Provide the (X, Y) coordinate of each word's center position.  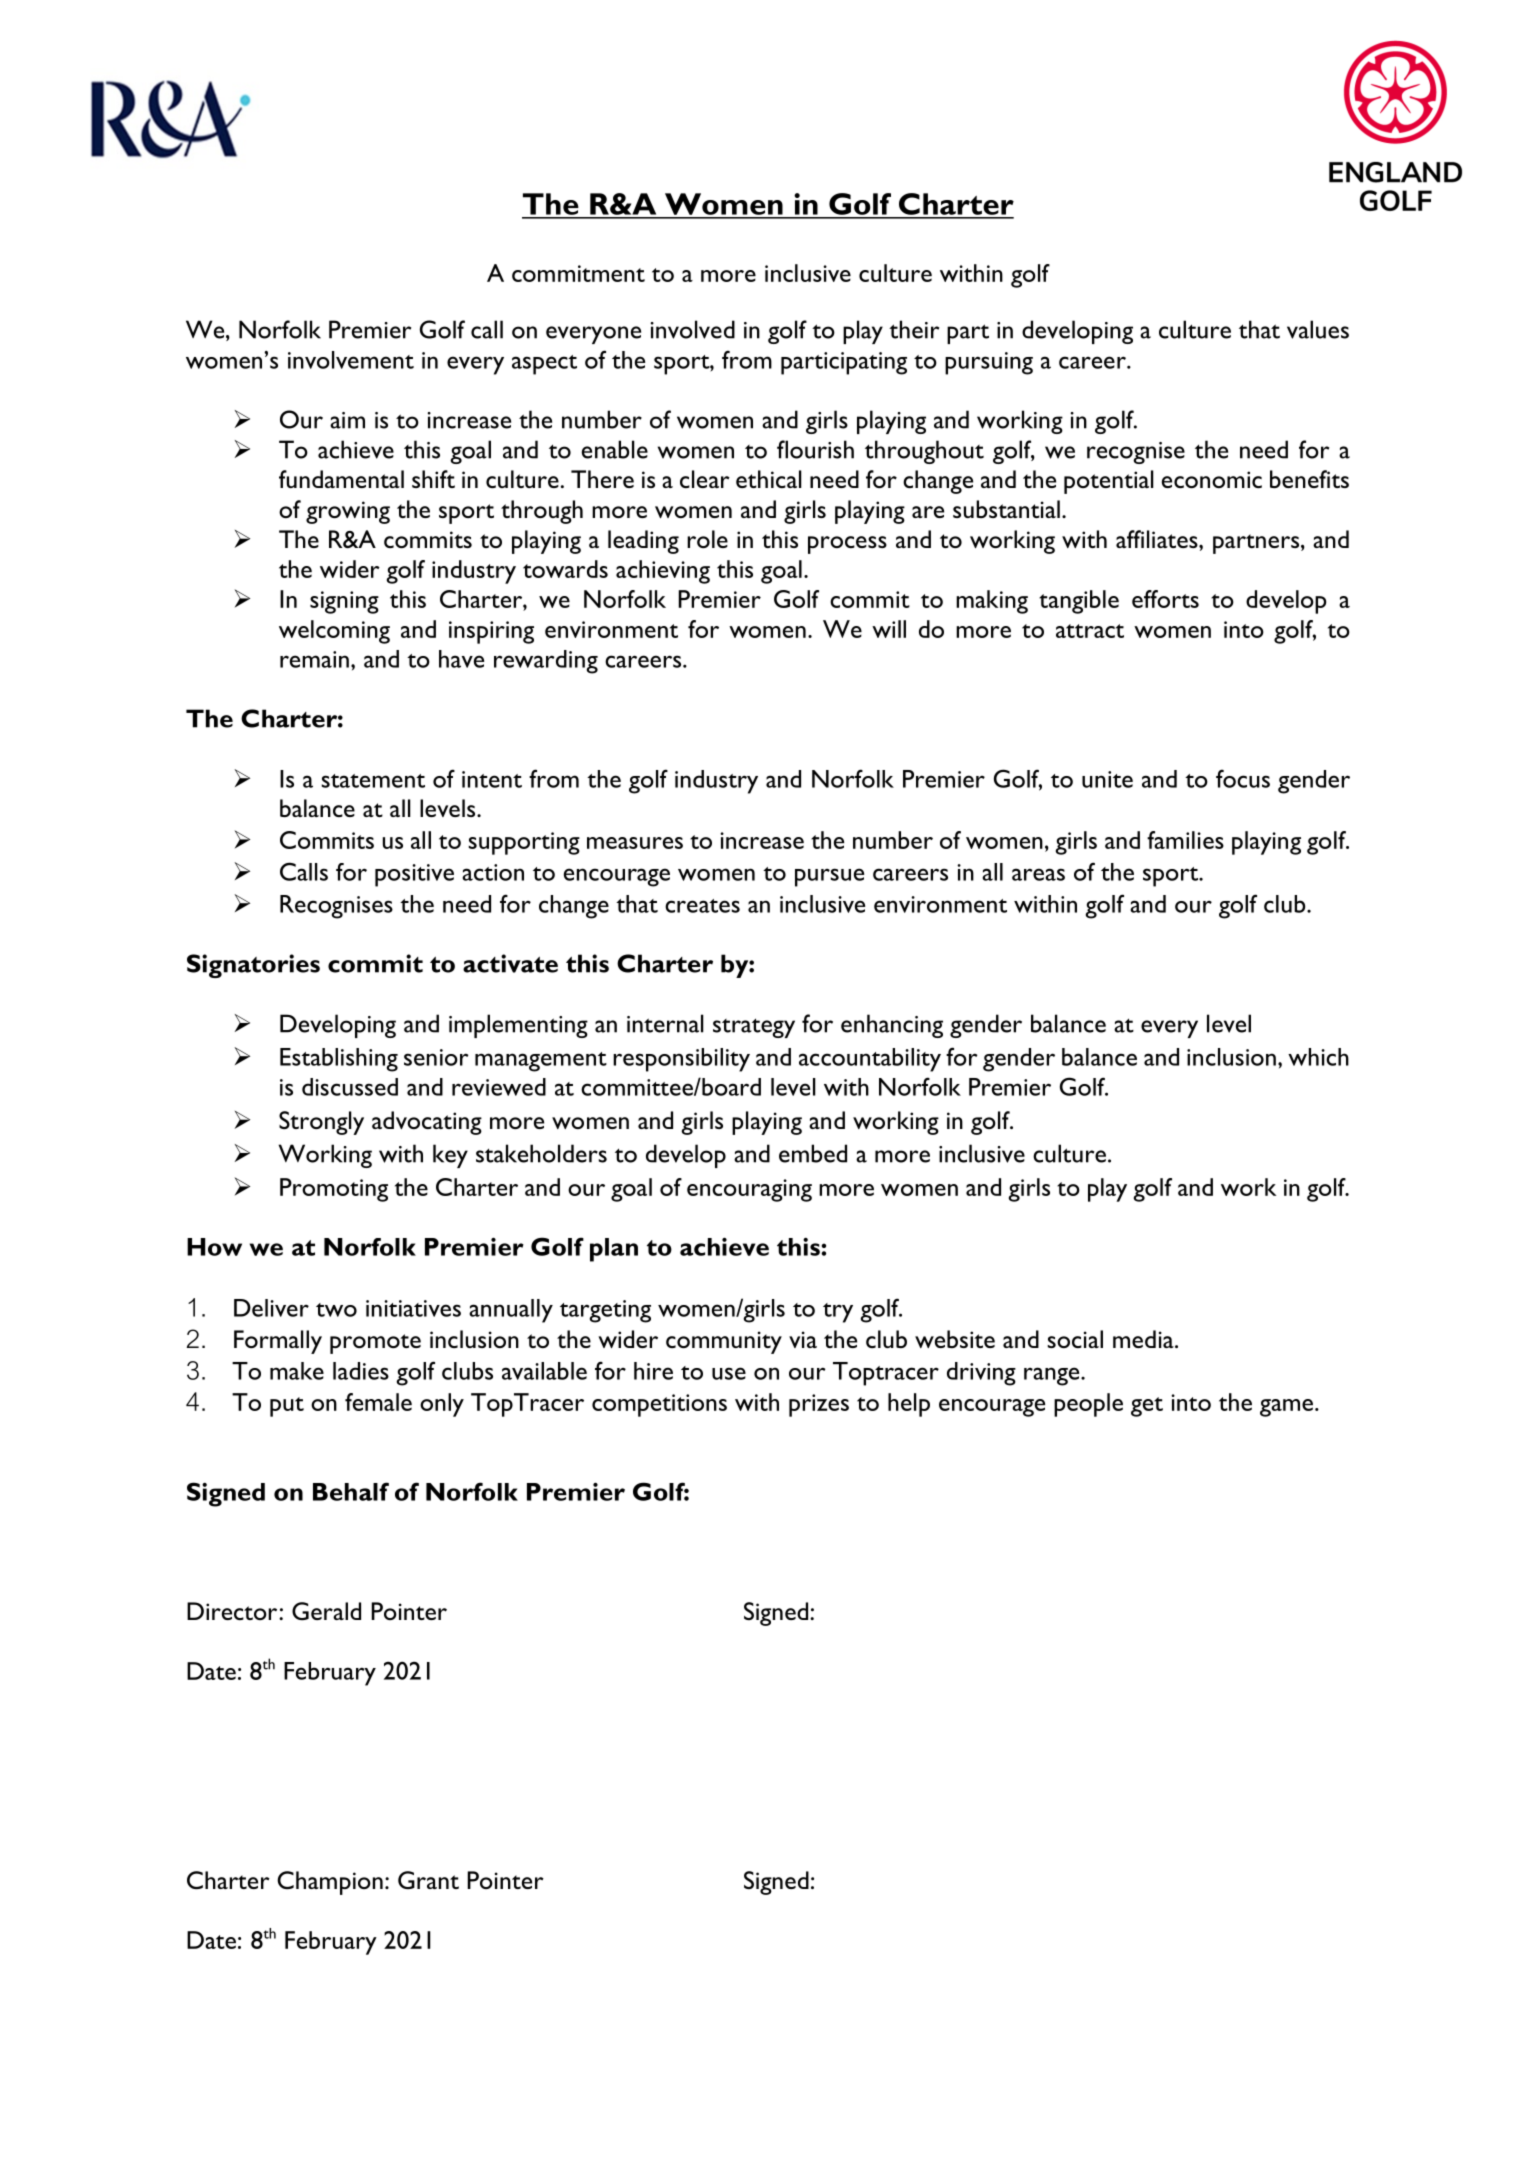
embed (813, 1153)
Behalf (351, 1491)
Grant (428, 1880)
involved (692, 329)
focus (1243, 778)
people (1088, 1405)
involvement (351, 360)
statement (373, 781)
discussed (350, 1087)
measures (635, 843)
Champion (330, 1883)
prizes (819, 1405)
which (1318, 1057)
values (1318, 329)
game (1286, 1408)
